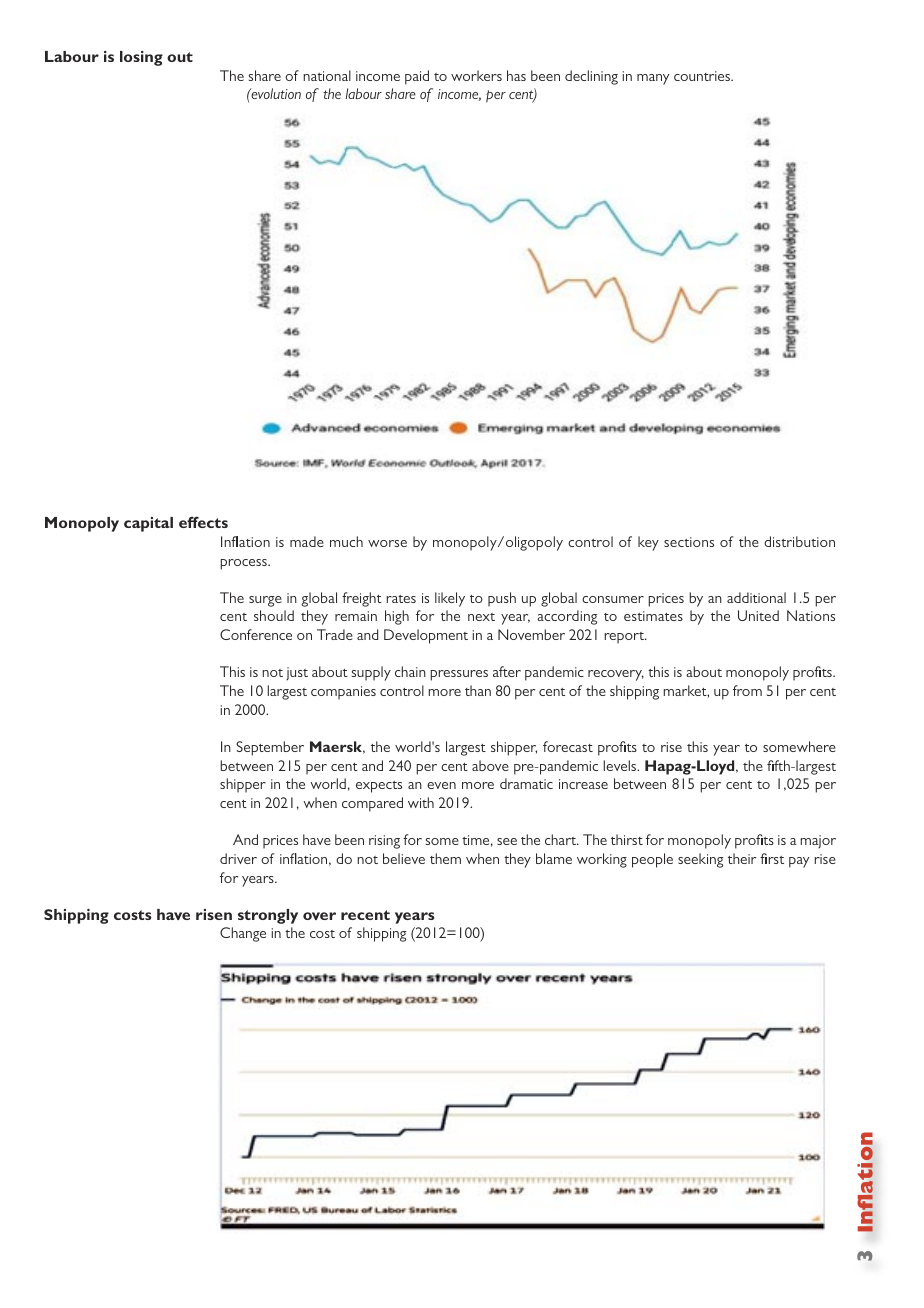 The image size is (924, 1308). What do you see at coordinates (502, 599) in the screenshot?
I see `push` at bounding box center [502, 599].
